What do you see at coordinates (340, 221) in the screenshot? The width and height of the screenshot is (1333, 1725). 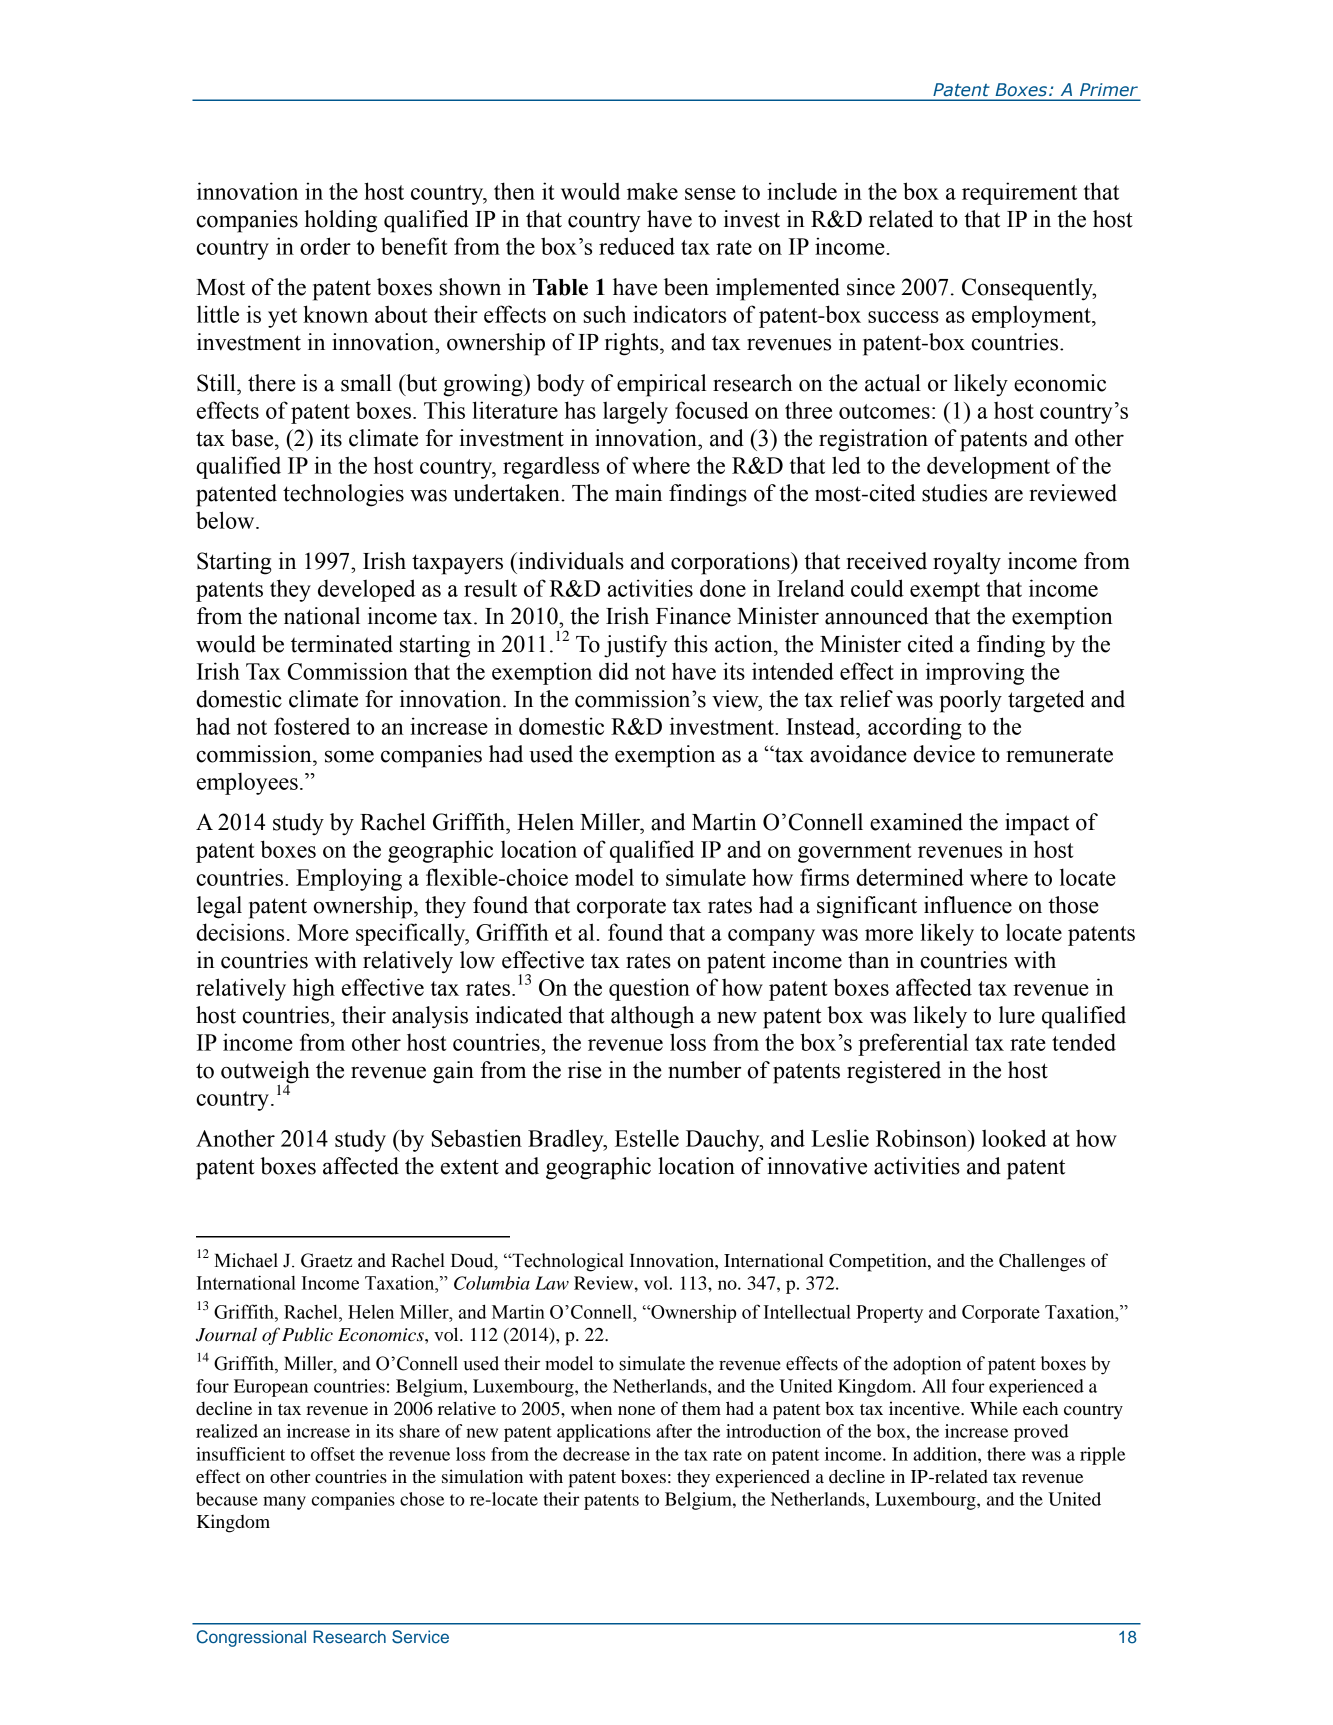 I see `holding` at bounding box center [340, 221].
